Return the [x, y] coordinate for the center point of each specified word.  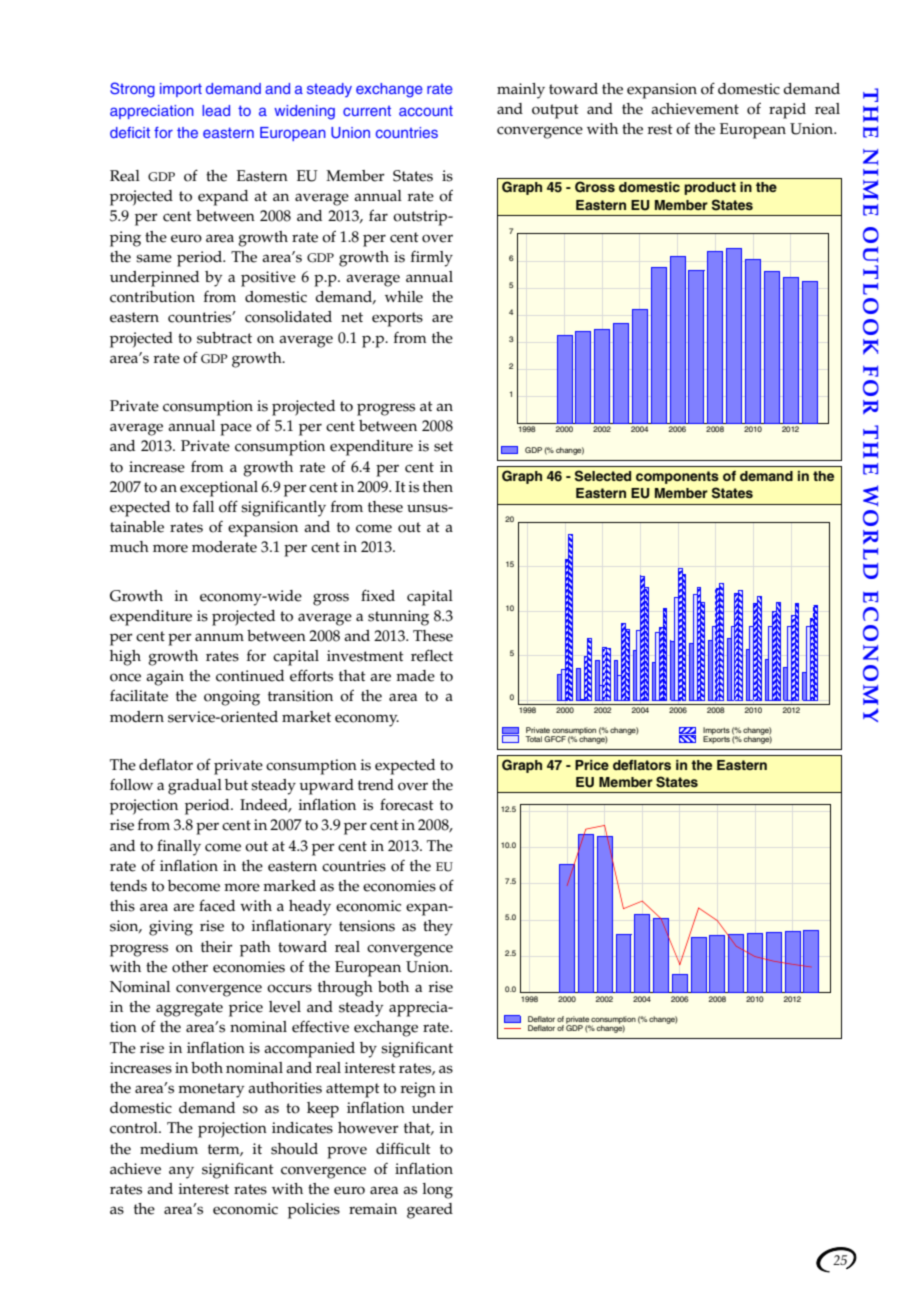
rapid [787, 111]
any [181, 1172]
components [677, 477]
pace [236, 429]
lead [216, 110]
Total [533, 739]
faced [217, 905]
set [443, 446]
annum [219, 637]
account [426, 110]
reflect [432, 655]
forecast [407, 804]
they [438, 928]
